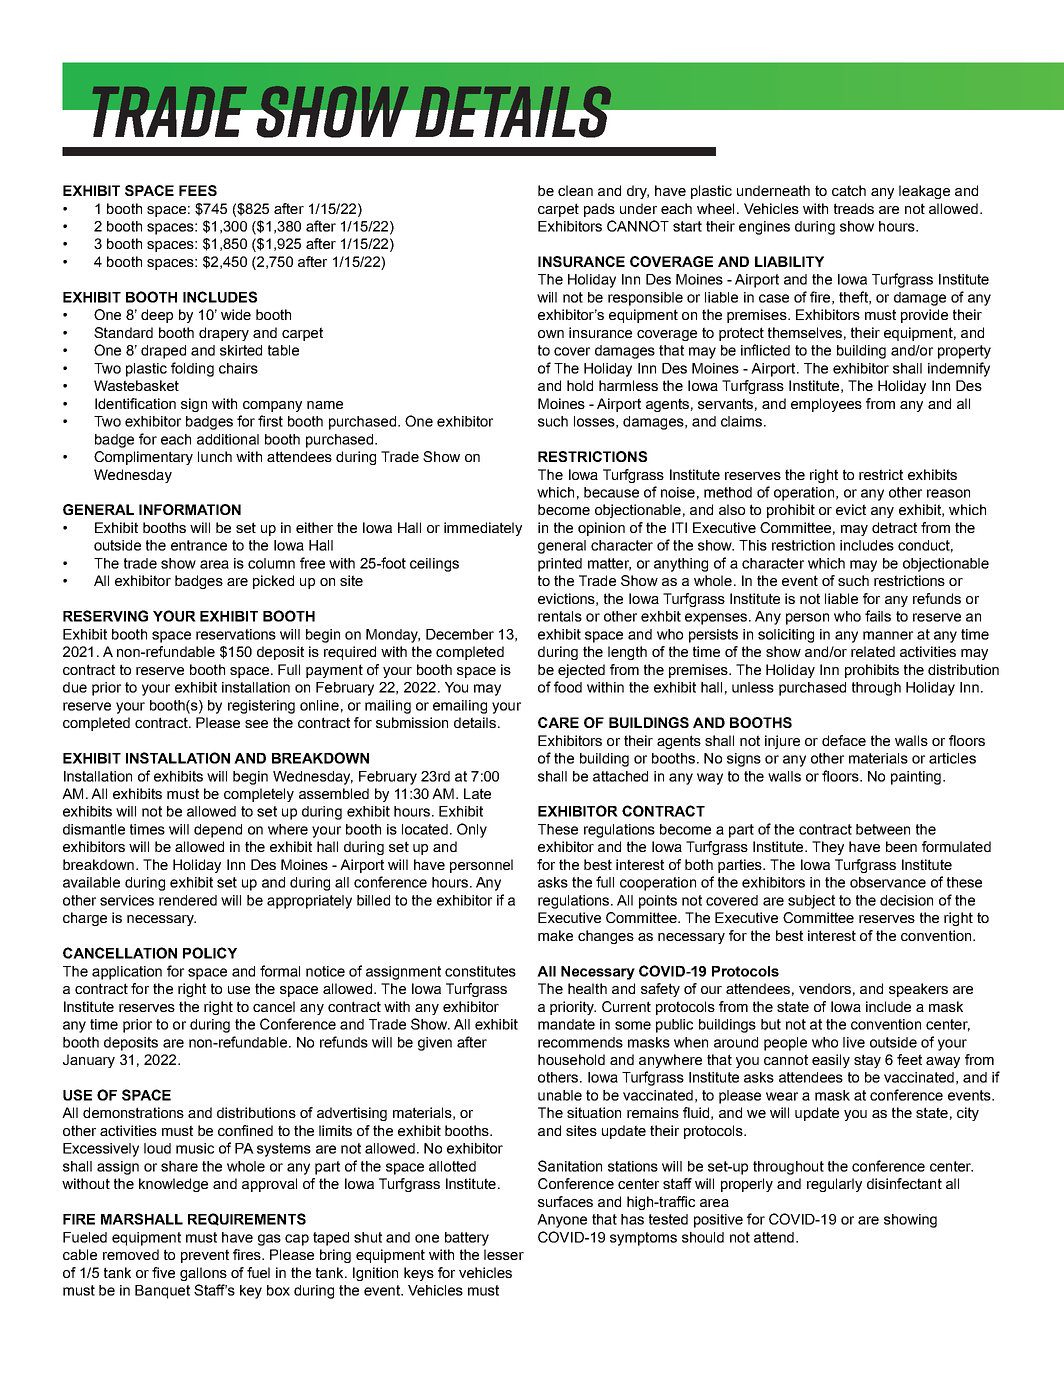  I want to click on treads, so click(854, 208).
